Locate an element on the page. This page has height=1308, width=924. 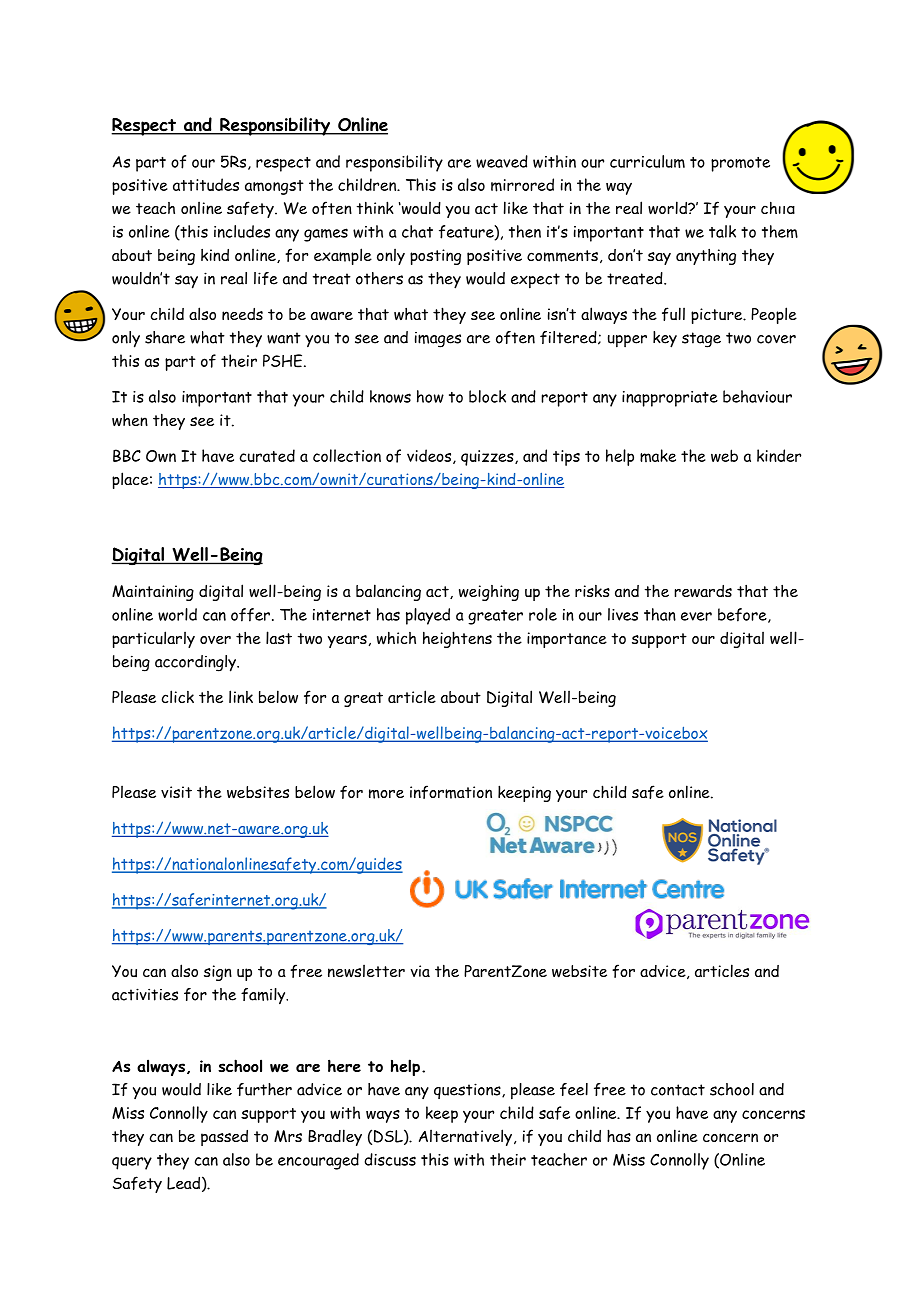
click is located at coordinates (178, 696).
